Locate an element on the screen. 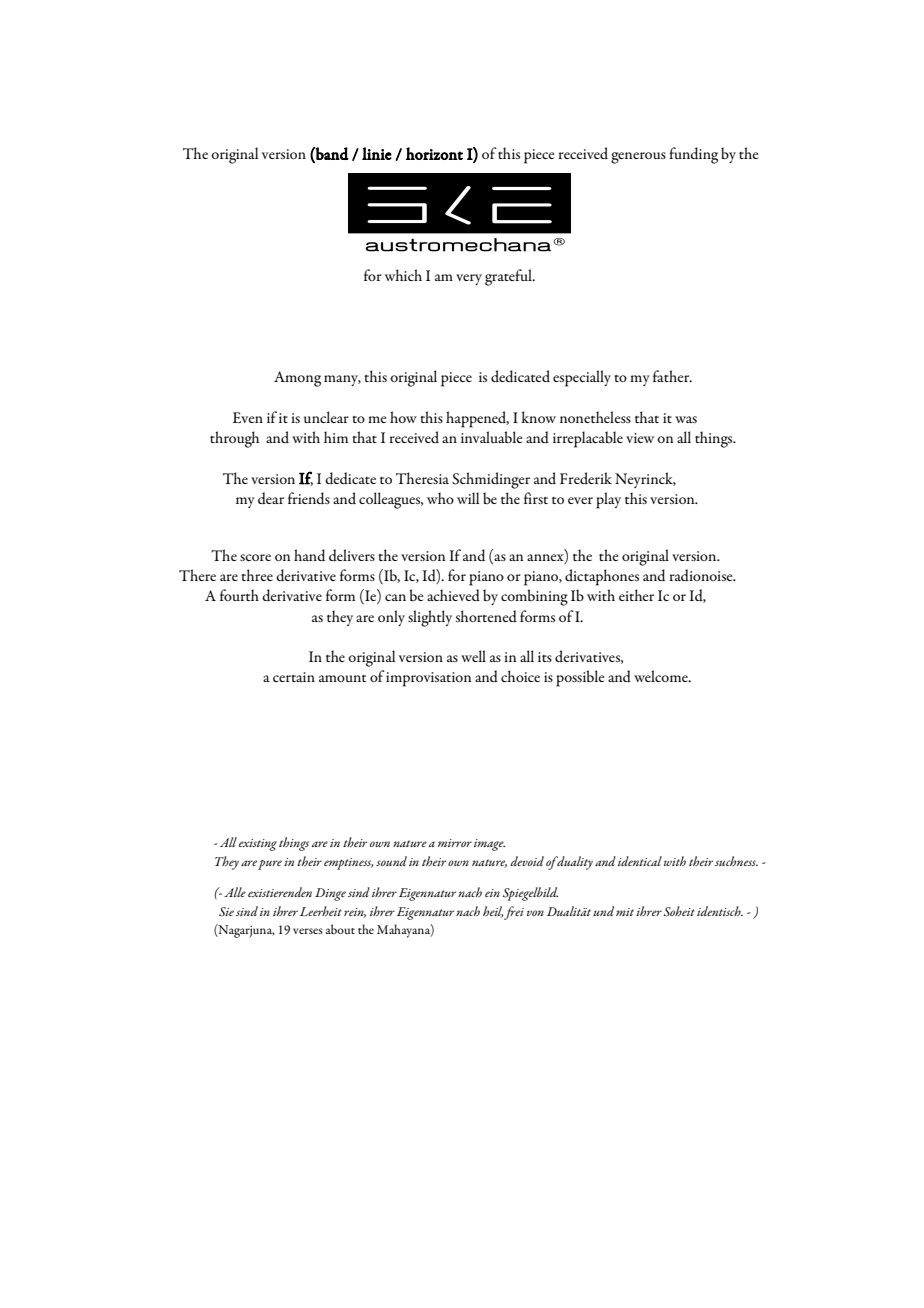 This screenshot has height=1308, width=924. which is located at coordinates (403, 275).
